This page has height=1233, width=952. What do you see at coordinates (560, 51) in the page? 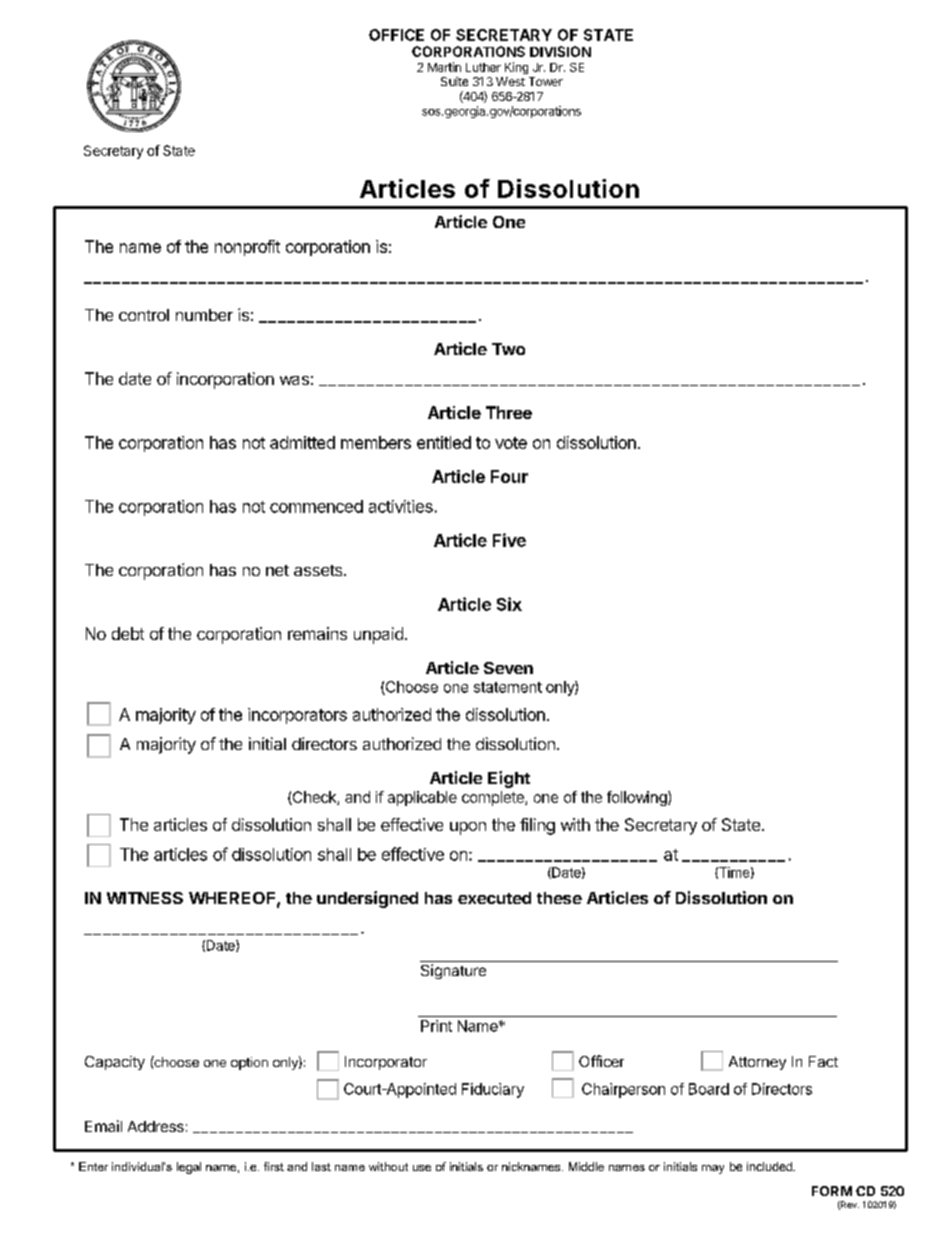
I see `DIVISION` at bounding box center [560, 51].
